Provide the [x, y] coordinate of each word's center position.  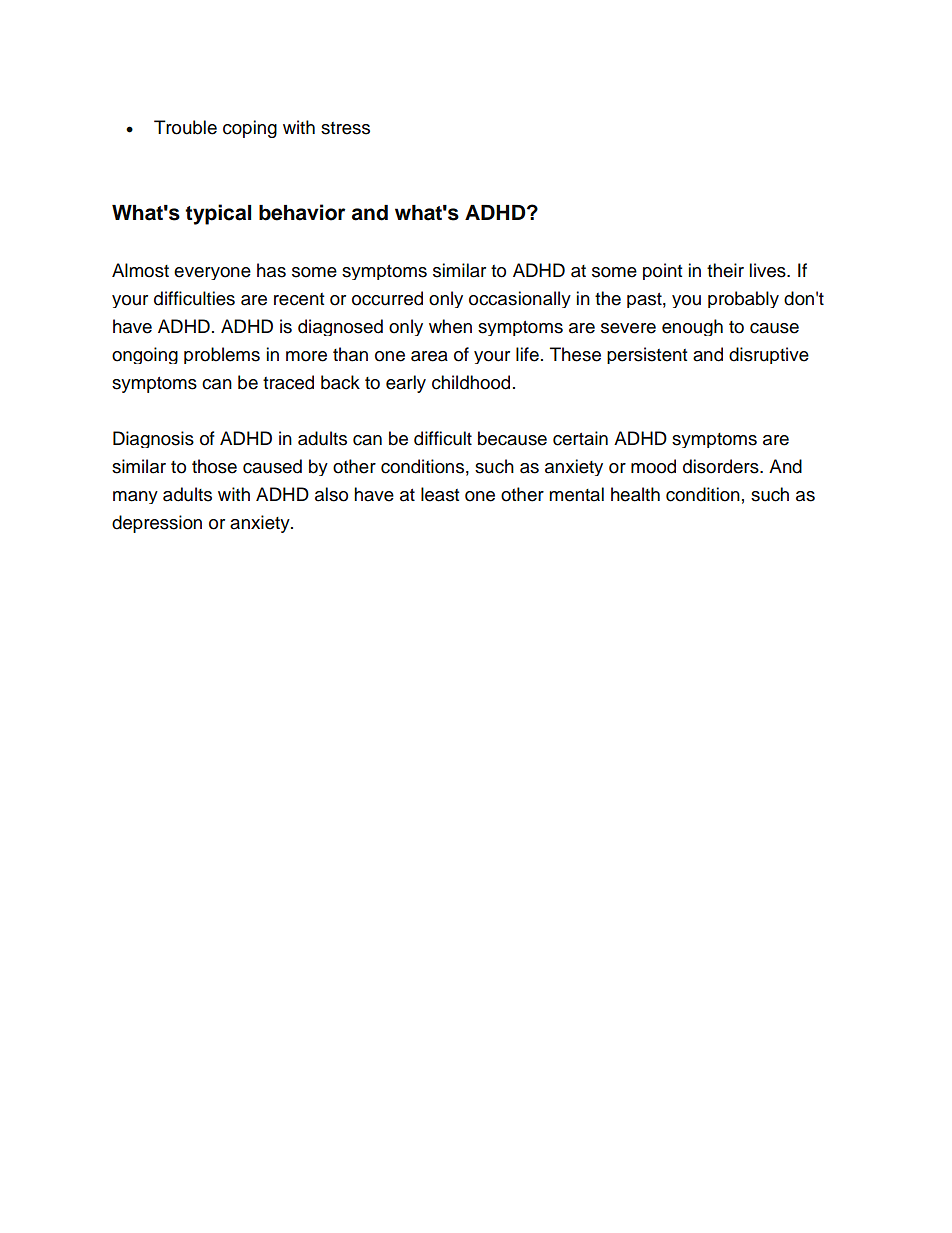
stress [345, 128]
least [440, 494]
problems [222, 355]
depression [157, 524]
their [725, 270]
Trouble [185, 127]
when [450, 326]
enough [692, 327]
